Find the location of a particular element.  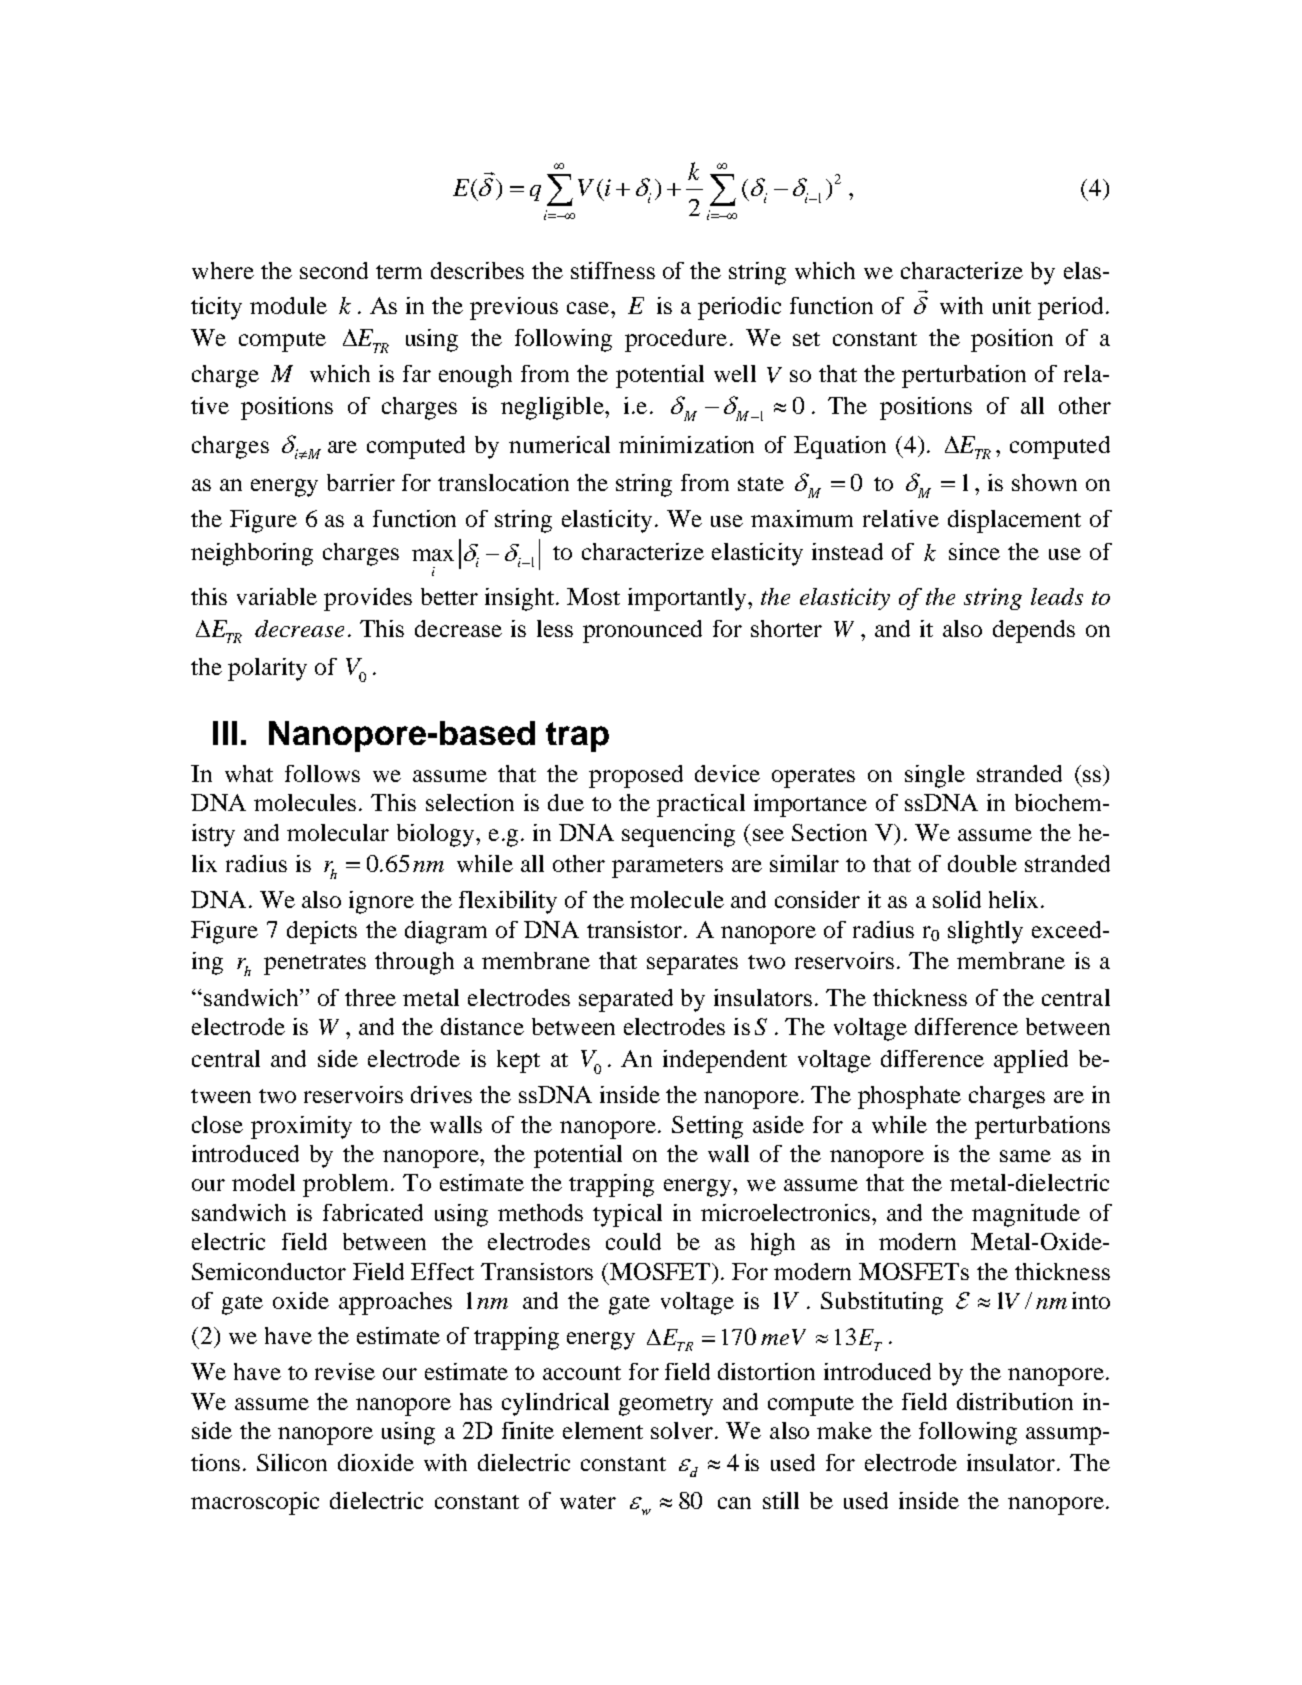

solver is located at coordinates (682, 1430).
